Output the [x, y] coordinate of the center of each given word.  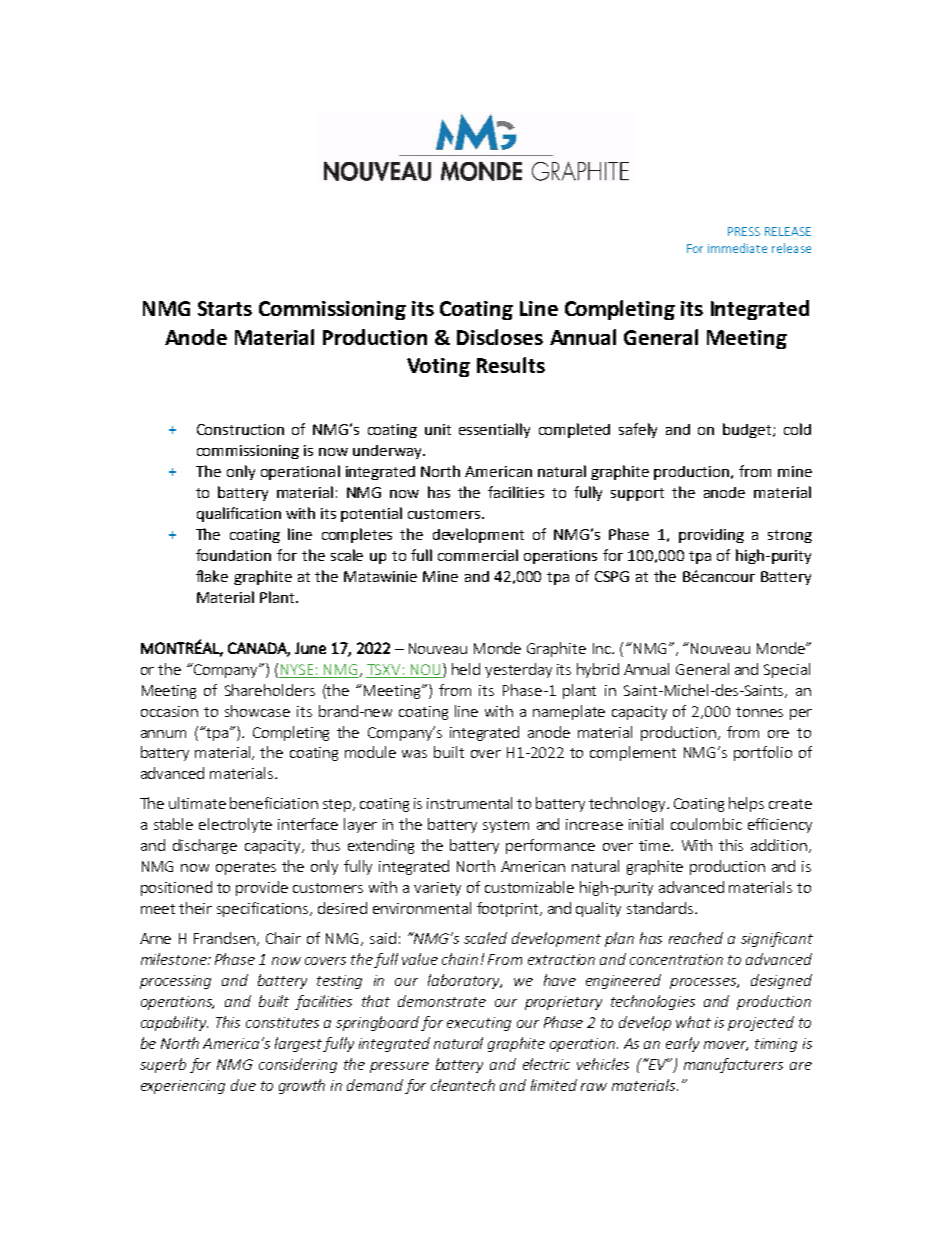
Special [787, 670]
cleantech [463, 1085]
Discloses [500, 337]
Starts [225, 308]
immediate [737, 248]
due [243, 1085]
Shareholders [270, 690]
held [466, 669]
